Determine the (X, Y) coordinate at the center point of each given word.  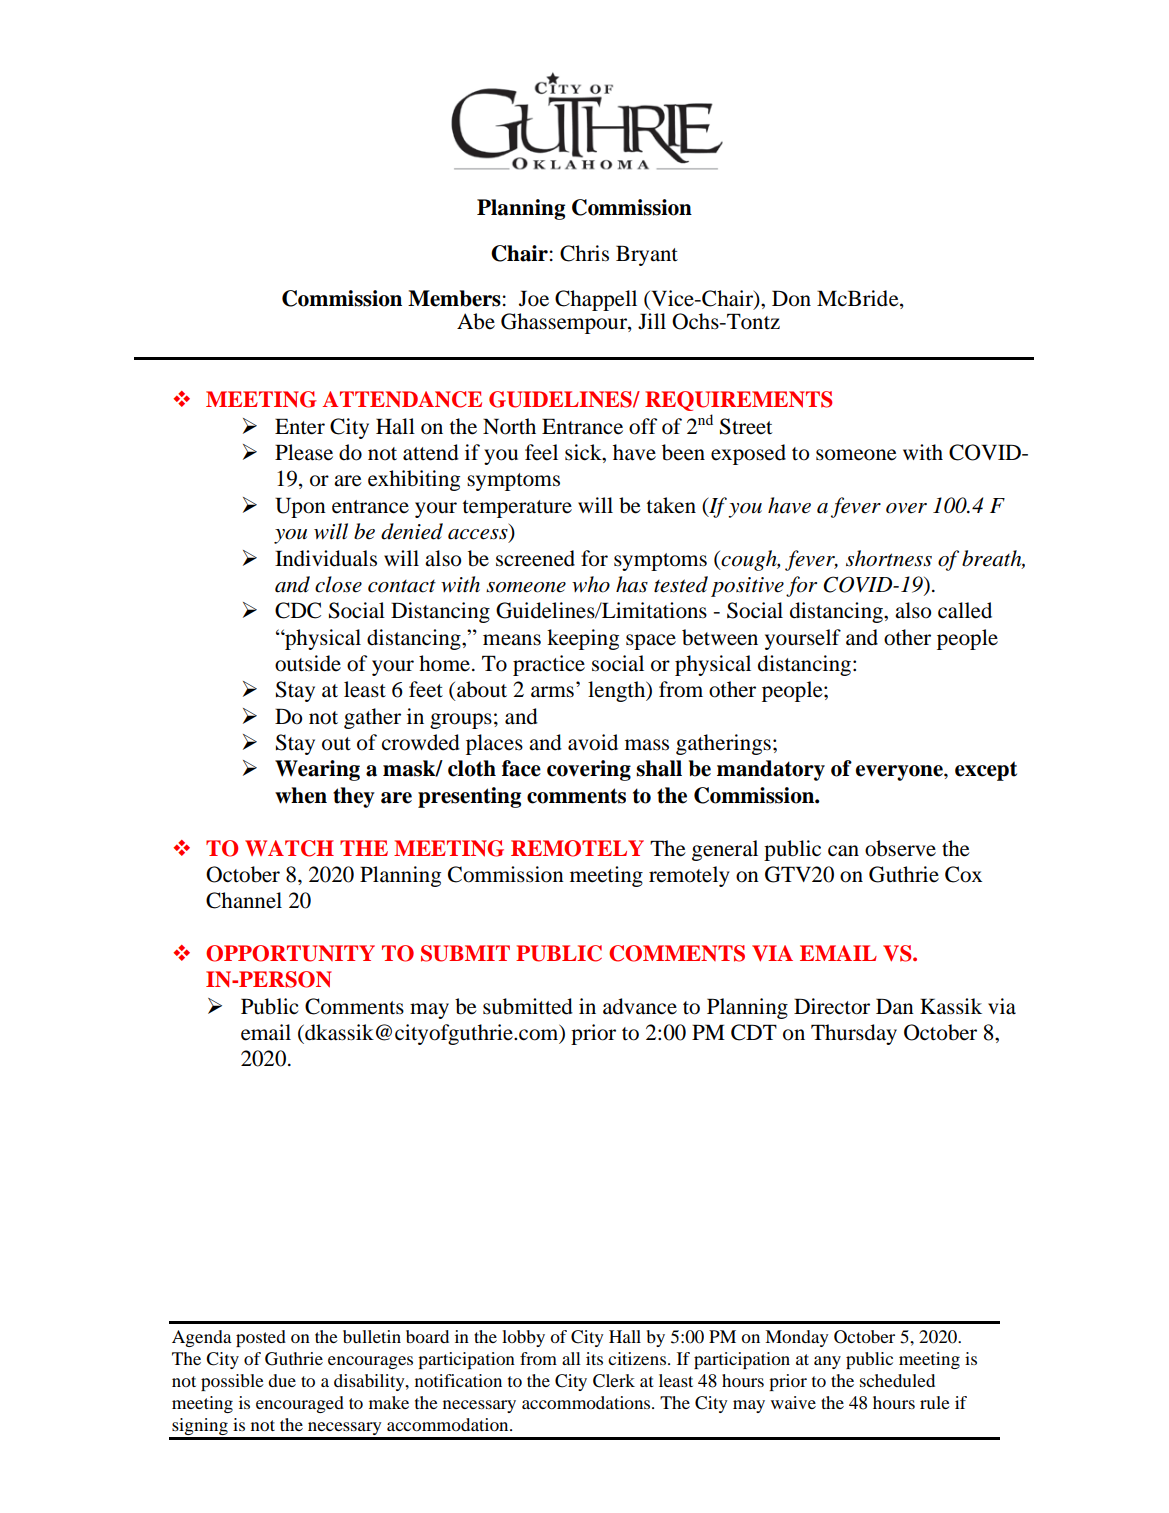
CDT (754, 1032)
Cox (963, 874)
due (282, 1380)
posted (261, 1338)
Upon (300, 507)
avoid (593, 742)
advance (640, 1006)
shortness (889, 558)
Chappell (596, 300)
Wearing (317, 770)
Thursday (854, 1034)
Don (791, 298)
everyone (900, 773)
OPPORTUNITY (290, 953)
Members (454, 298)
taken (671, 505)
